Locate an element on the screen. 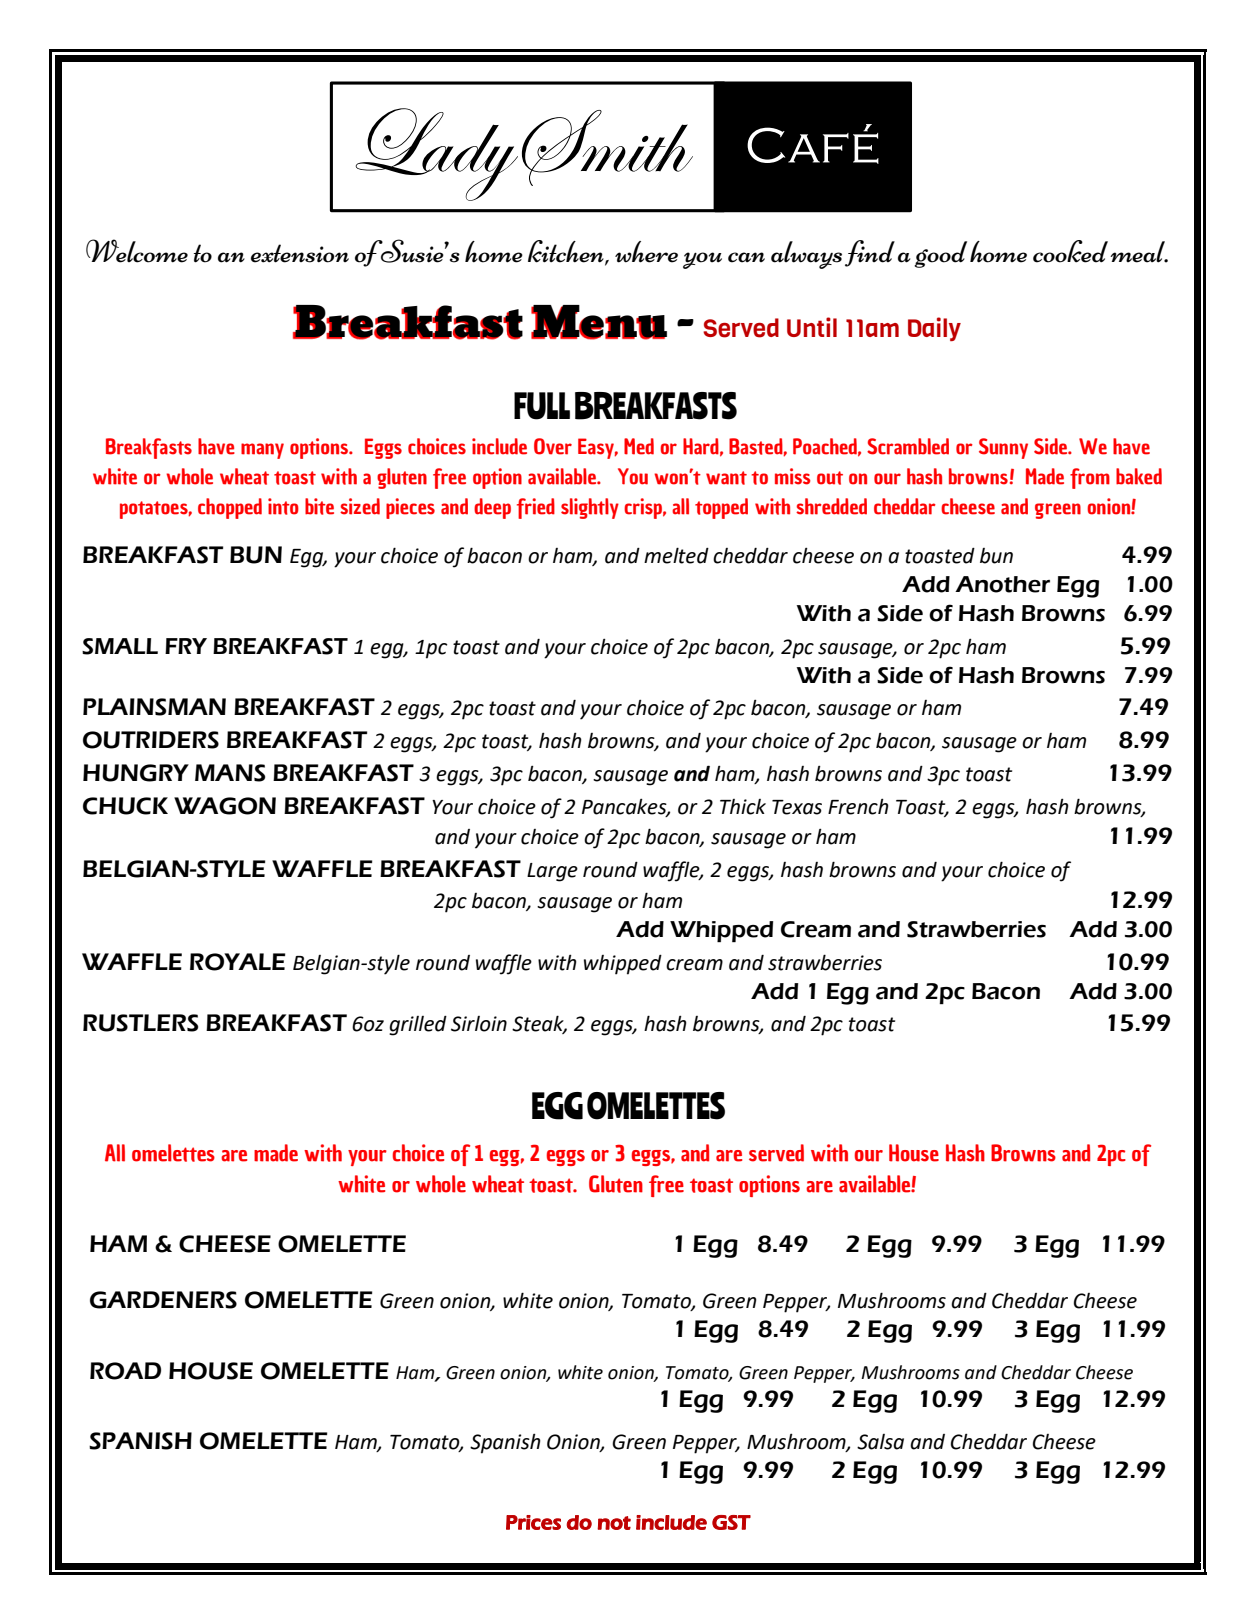 The width and height of the screenshot is (1255, 1624). Salsa is located at coordinates (880, 1442).
